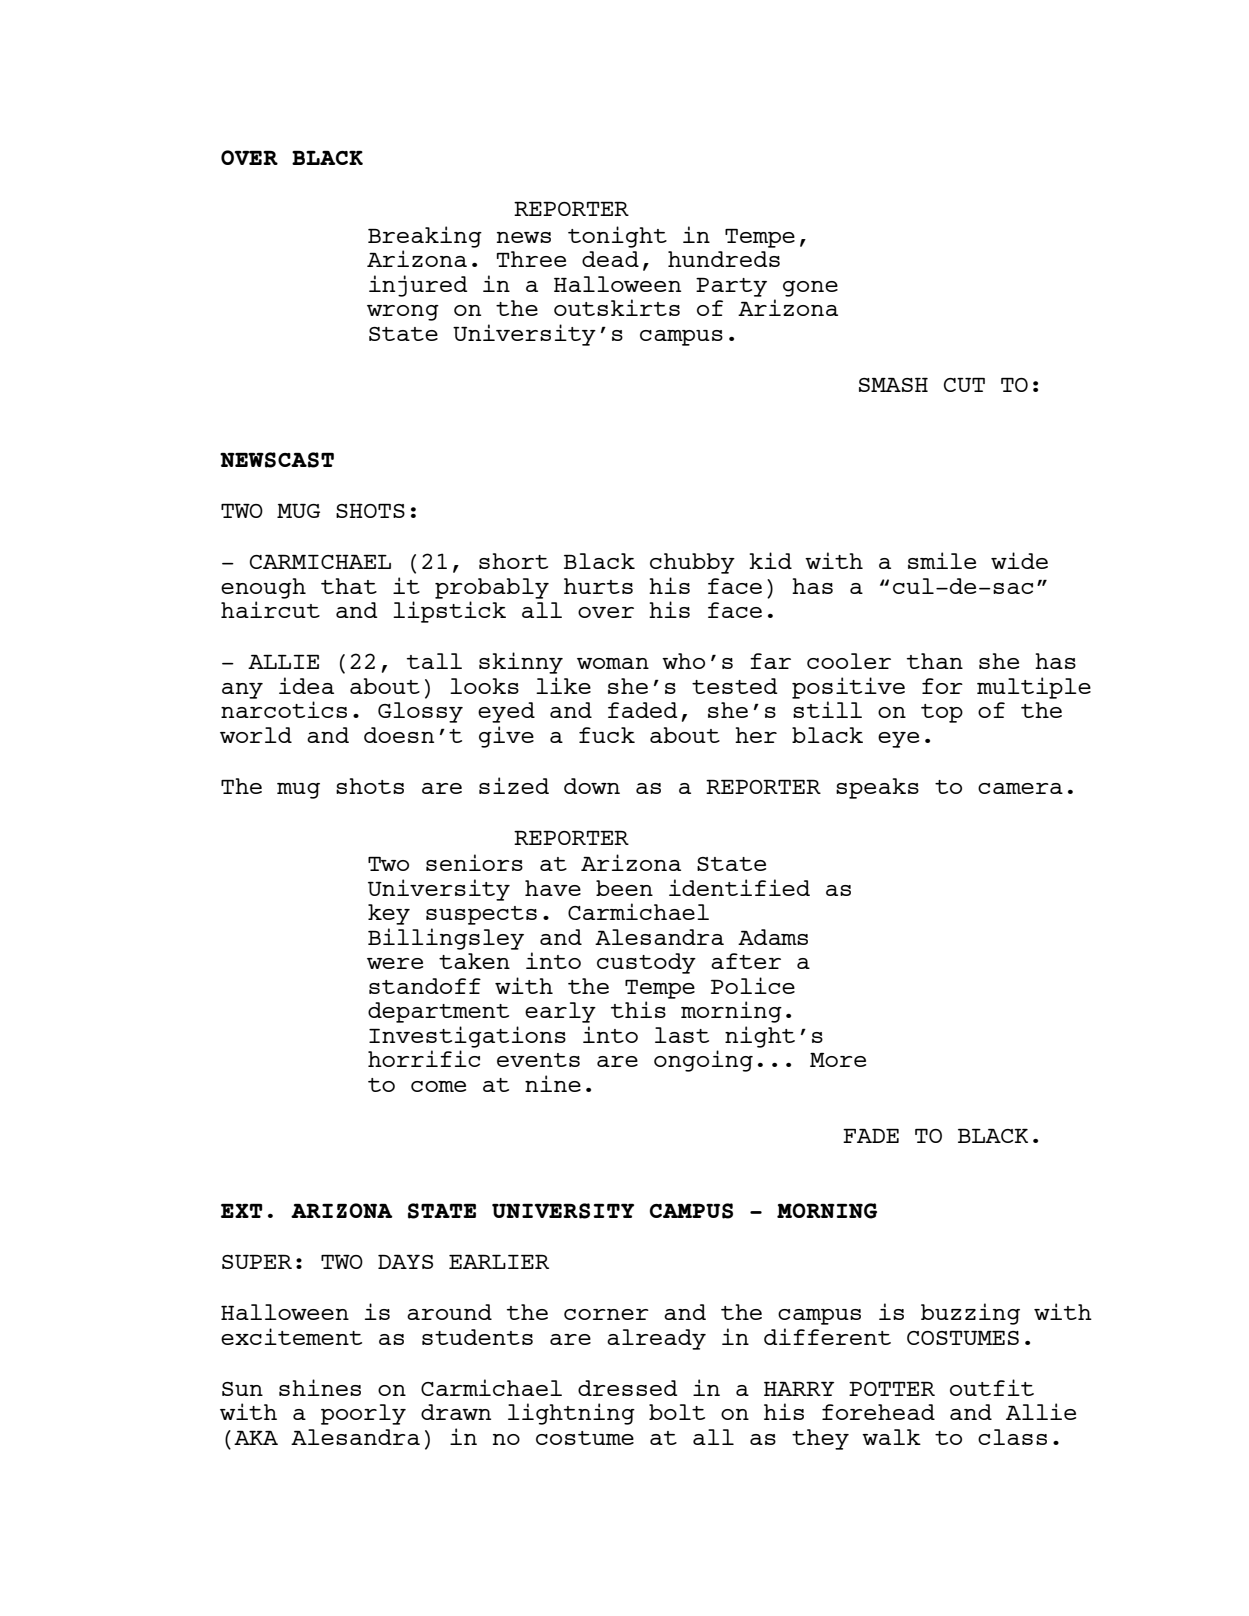  What do you see at coordinates (389, 914) in the screenshot?
I see `key` at bounding box center [389, 914].
